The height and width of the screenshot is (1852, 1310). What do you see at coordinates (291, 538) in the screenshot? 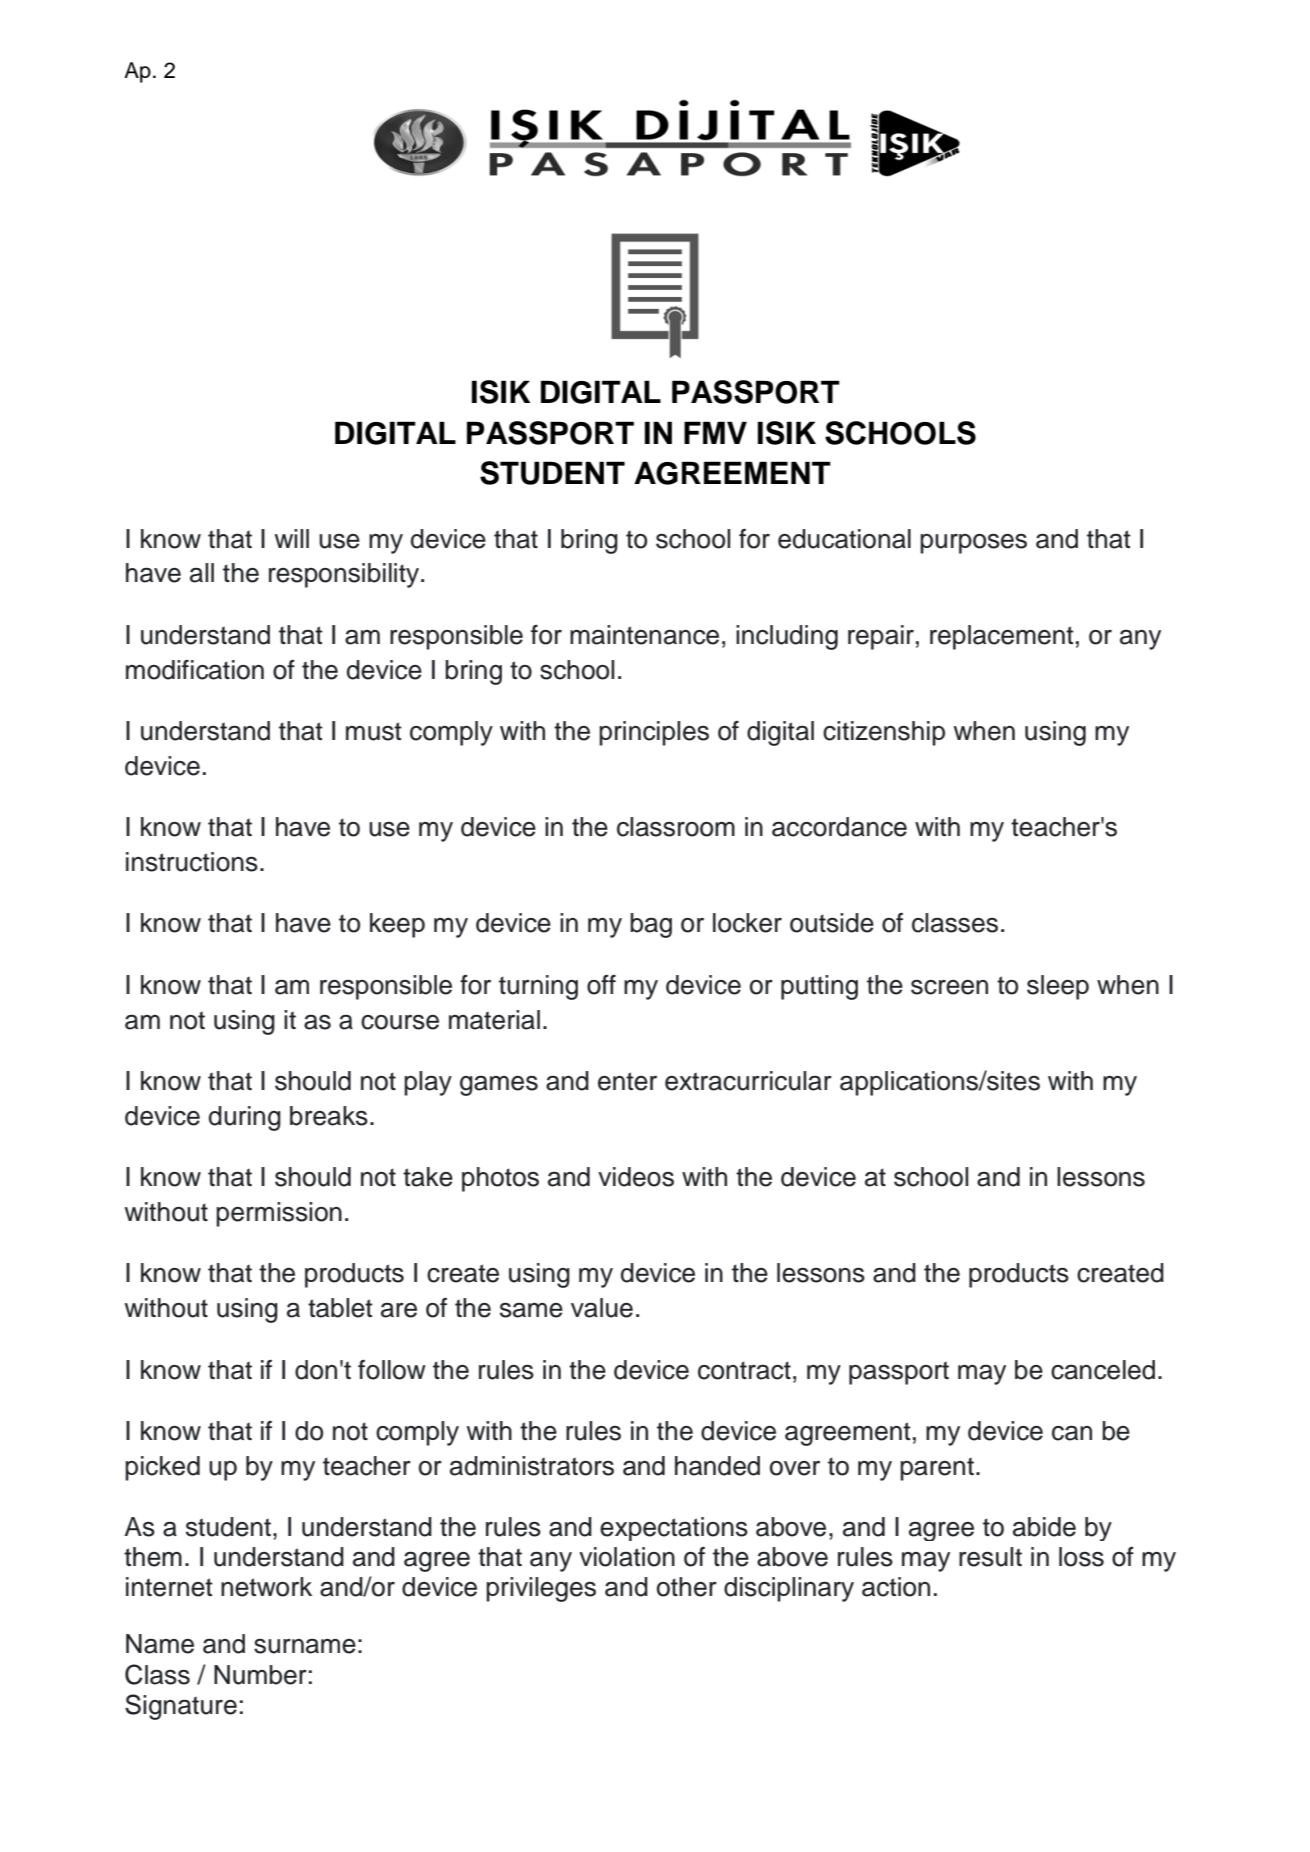
I see `will` at bounding box center [291, 538].
